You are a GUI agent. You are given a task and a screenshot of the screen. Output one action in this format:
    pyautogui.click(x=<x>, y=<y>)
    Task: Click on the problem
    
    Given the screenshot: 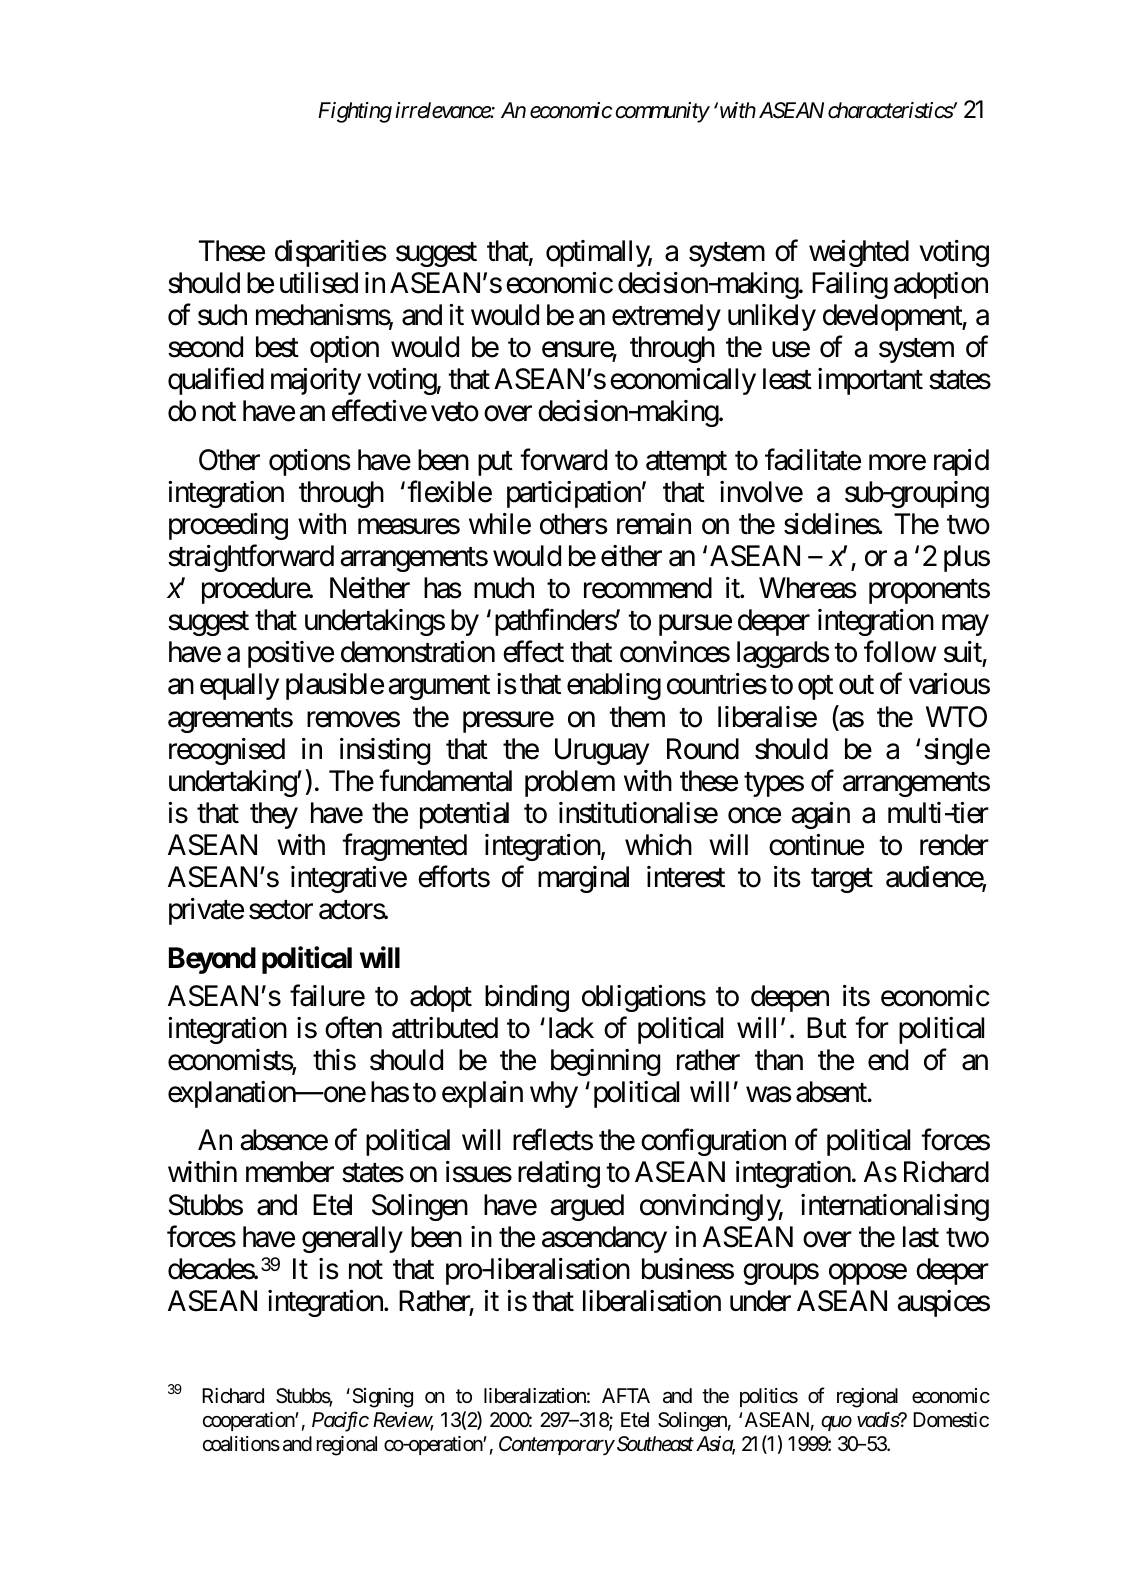 What is the action you would take?
    pyautogui.click(x=570, y=783)
